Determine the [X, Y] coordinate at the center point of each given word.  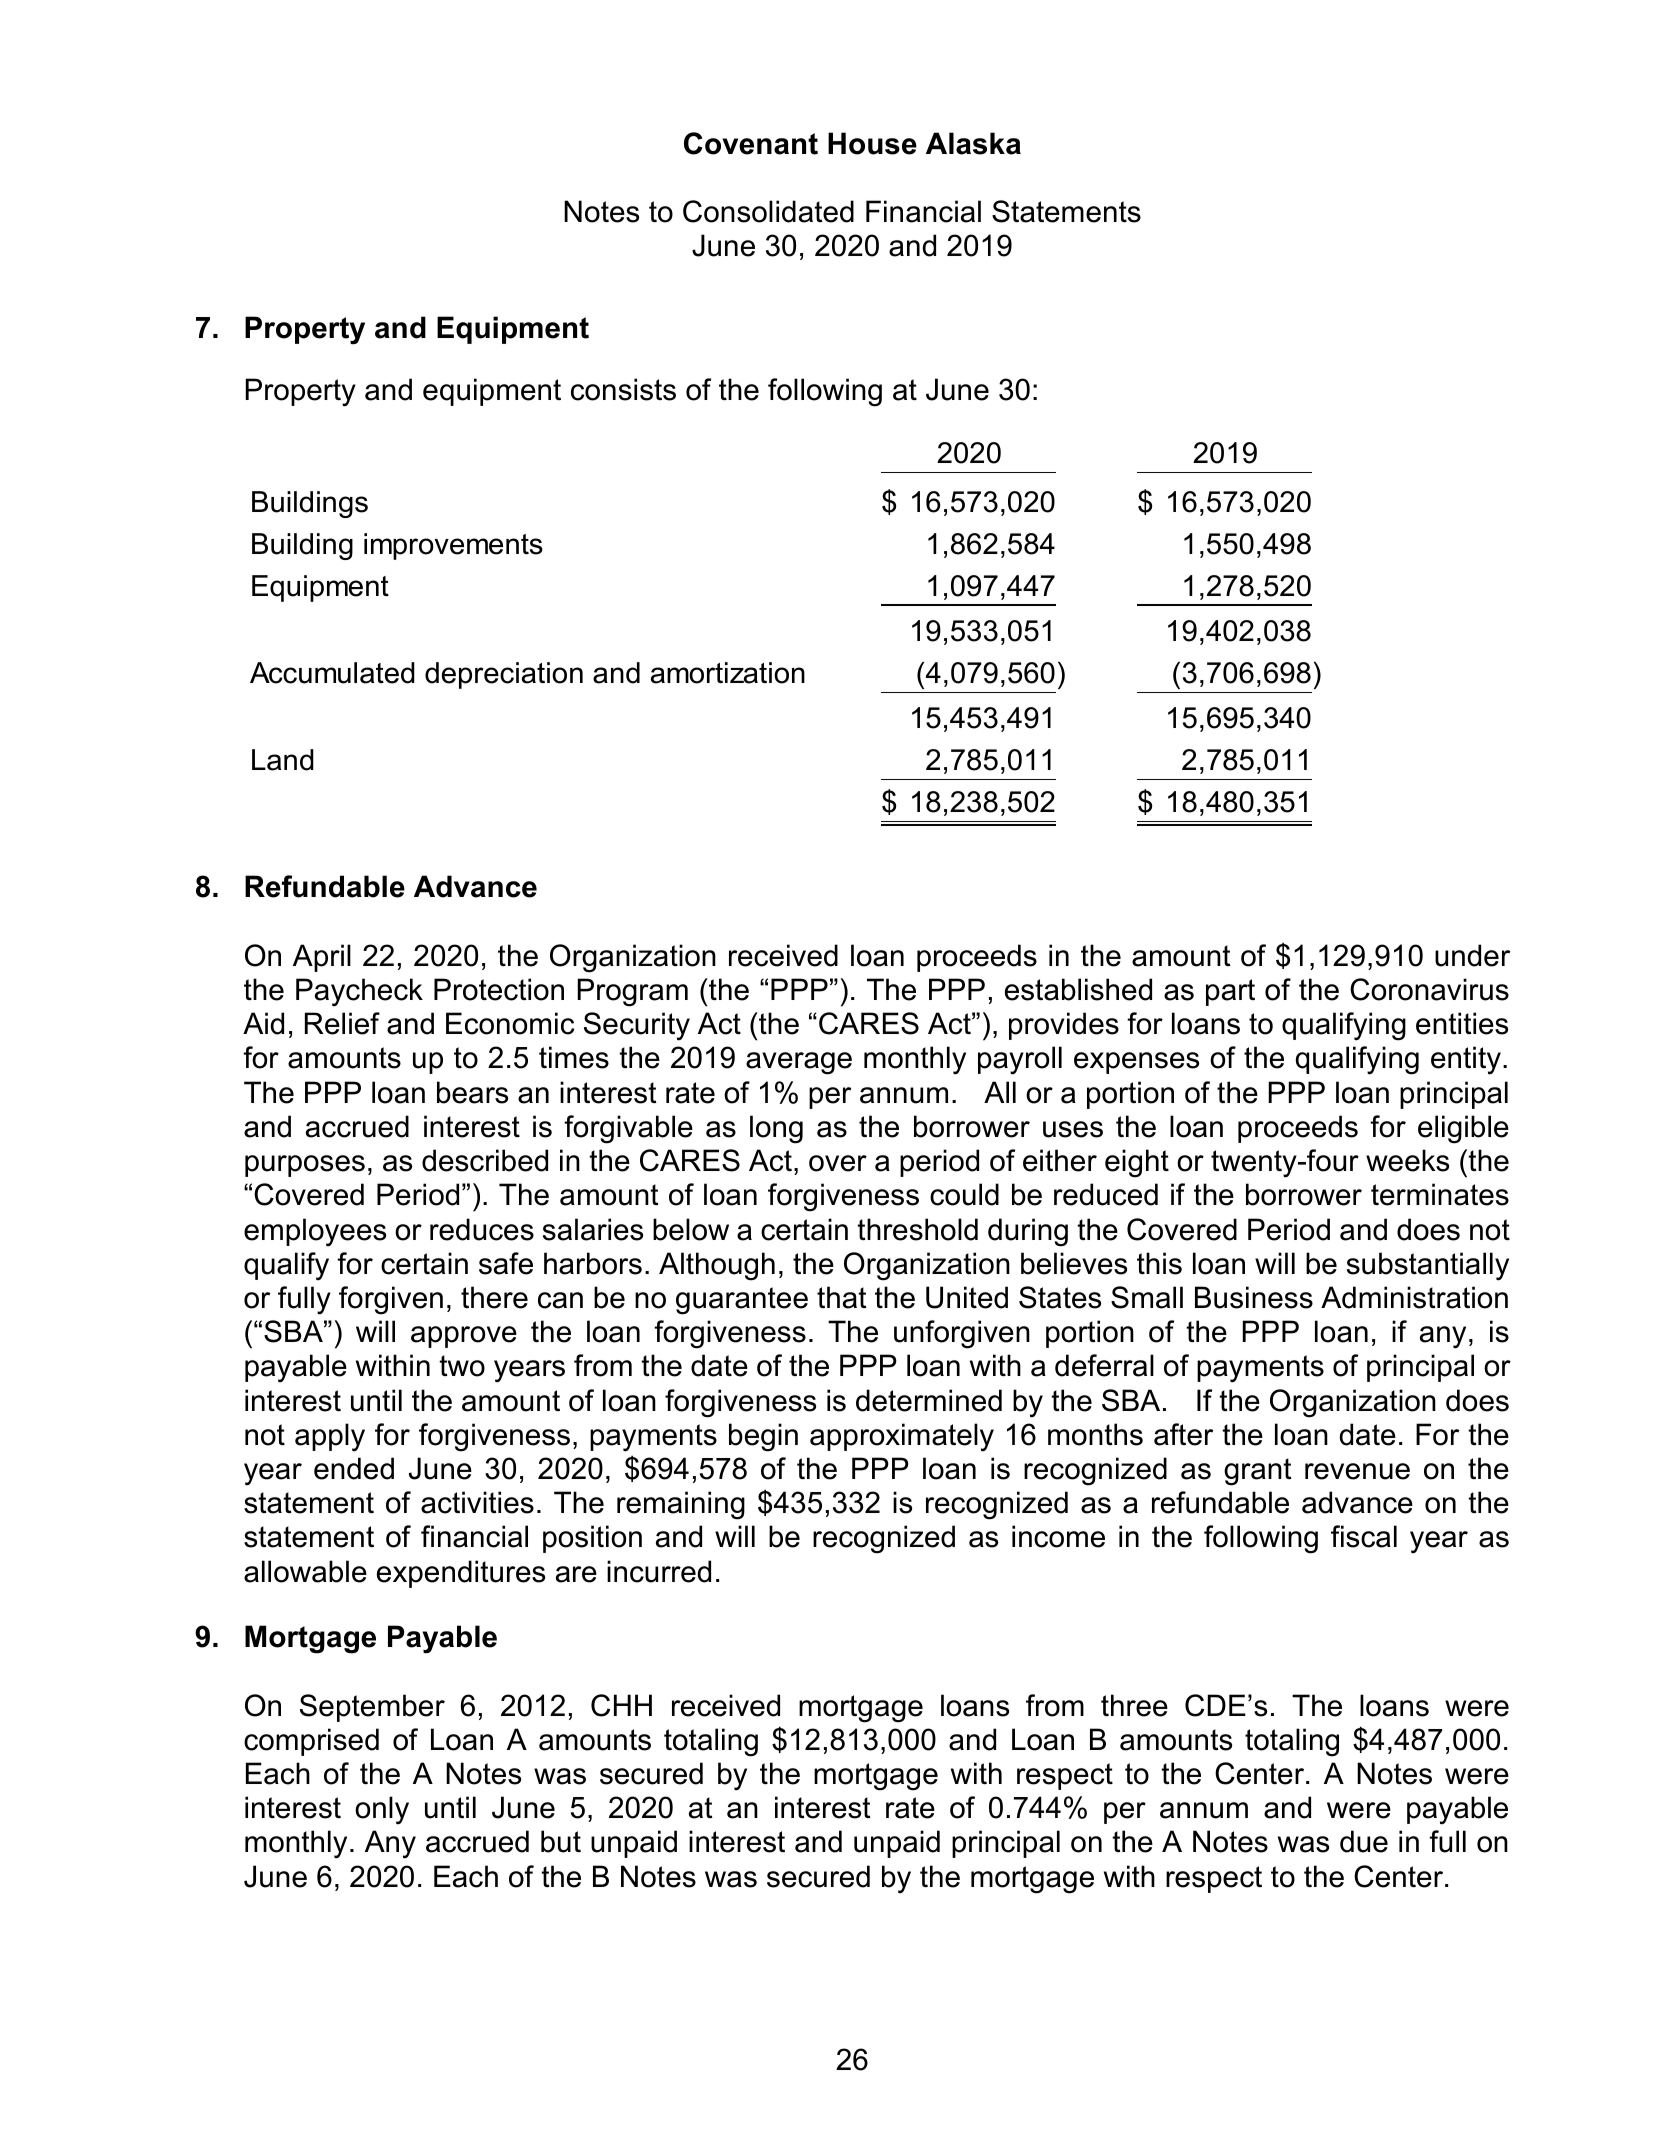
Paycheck [359, 992]
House [872, 143]
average [799, 1063]
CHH [621, 1705]
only [382, 1810]
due [1364, 1841]
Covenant [751, 143]
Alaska [973, 143]
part [1230, 992]
